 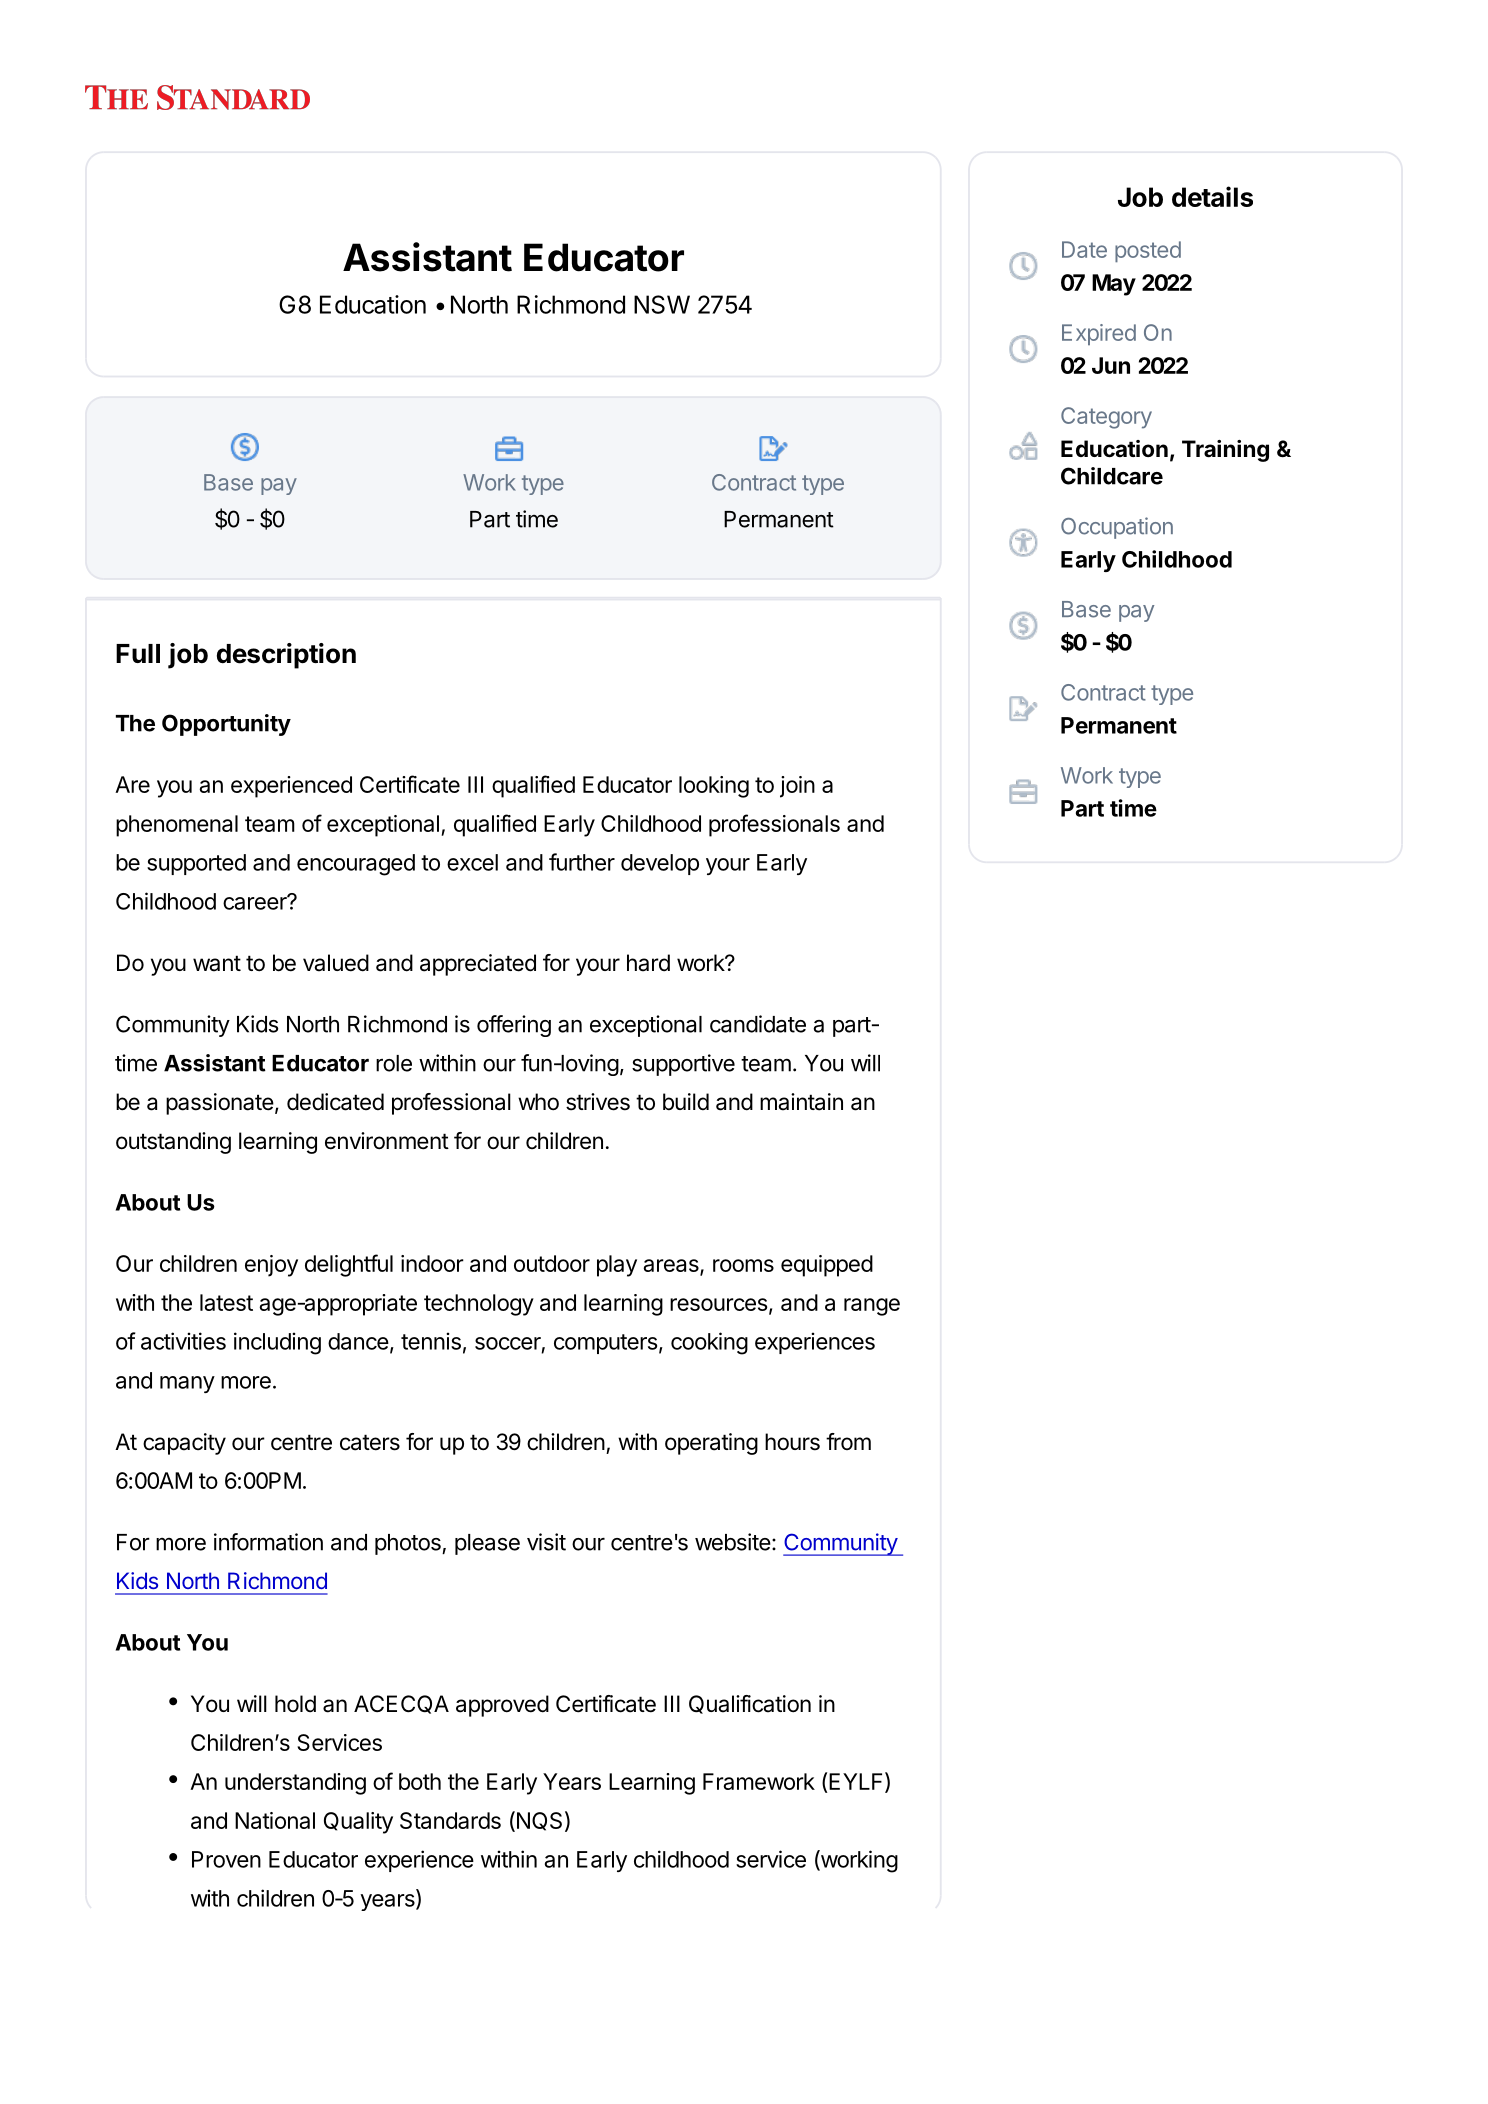 What do you see at coordinates (662, 304) in the page?
I see `NSW` at bounding box center [662, 304].
